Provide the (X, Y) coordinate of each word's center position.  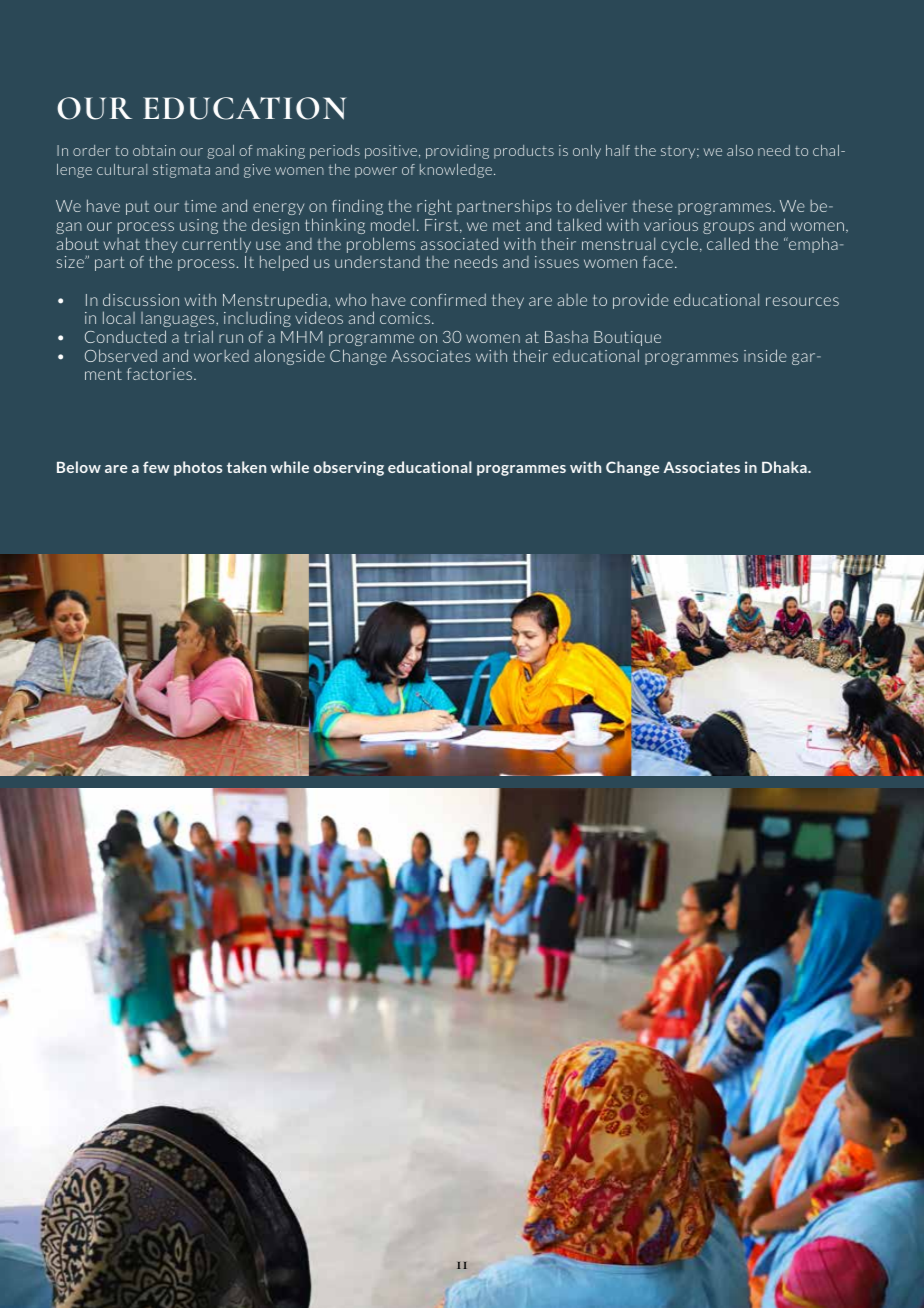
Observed (121, 355)
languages (179, 319)
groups (728, 228)
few (156, 467)
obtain (154, 150)
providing (457, 152)
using (199, 226)
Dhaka (785, 467)
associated (459, 243)
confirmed (448, 300)
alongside (290, 357)
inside (765, 355)
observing (349, 468)
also (740, 150)
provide (641, 301)
